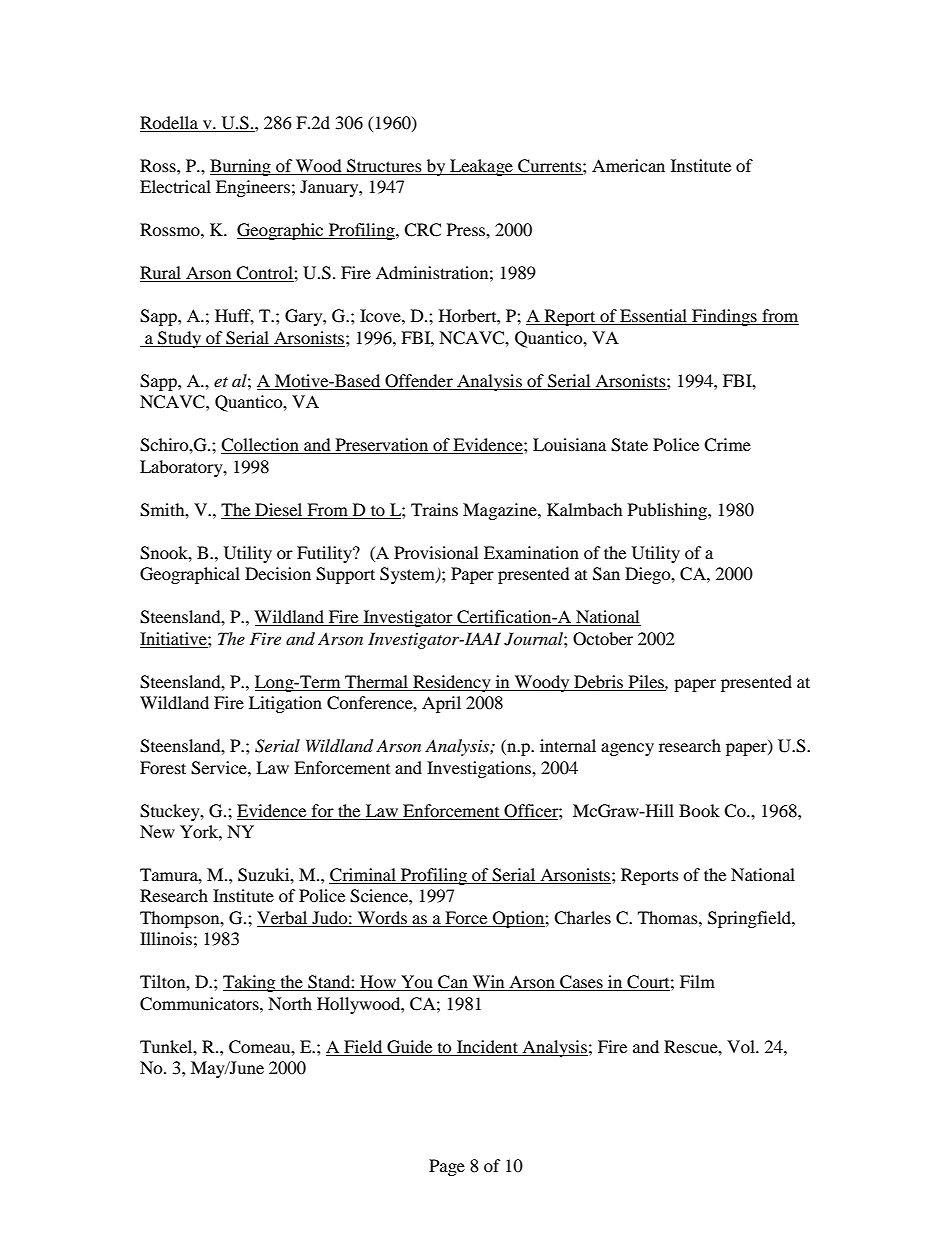  I want to click on Engineers, so click(253, 188).
